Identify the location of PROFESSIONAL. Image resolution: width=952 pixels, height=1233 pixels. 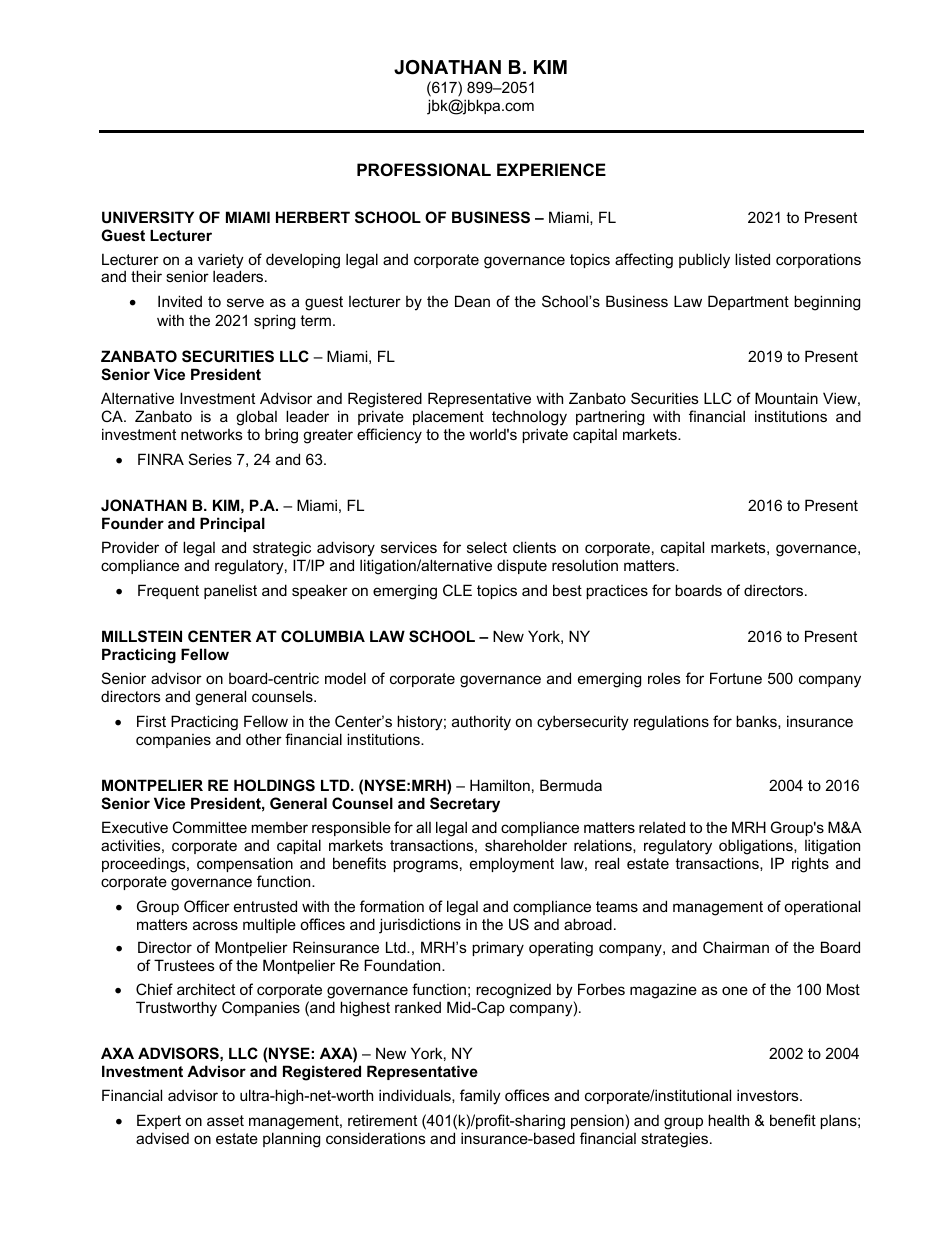
(424, 170).
